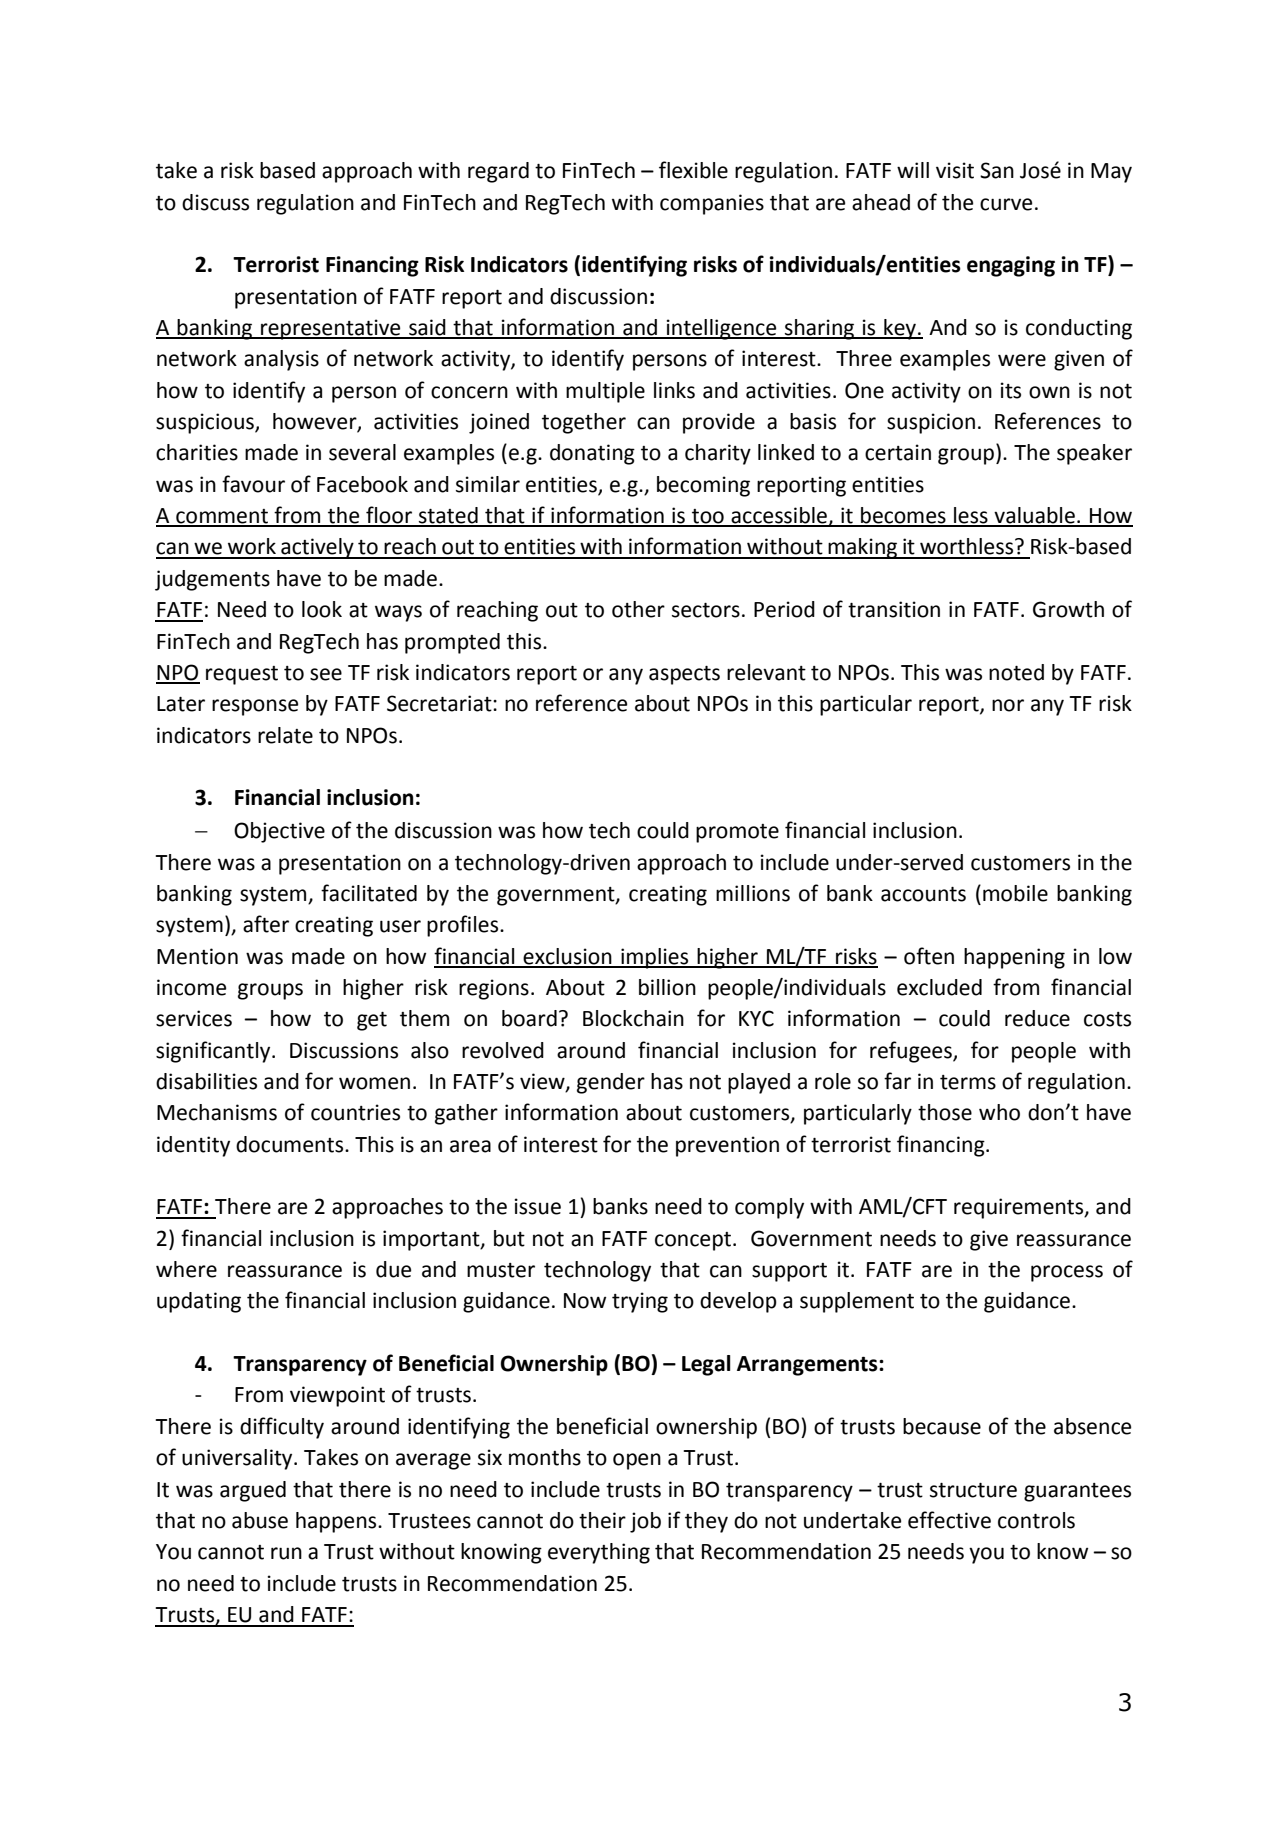 The height and width of the screenshot is (1822, 1288). Describe the element at coordinates (968, 1082) in the screenshot. I see `terms` at that location.
